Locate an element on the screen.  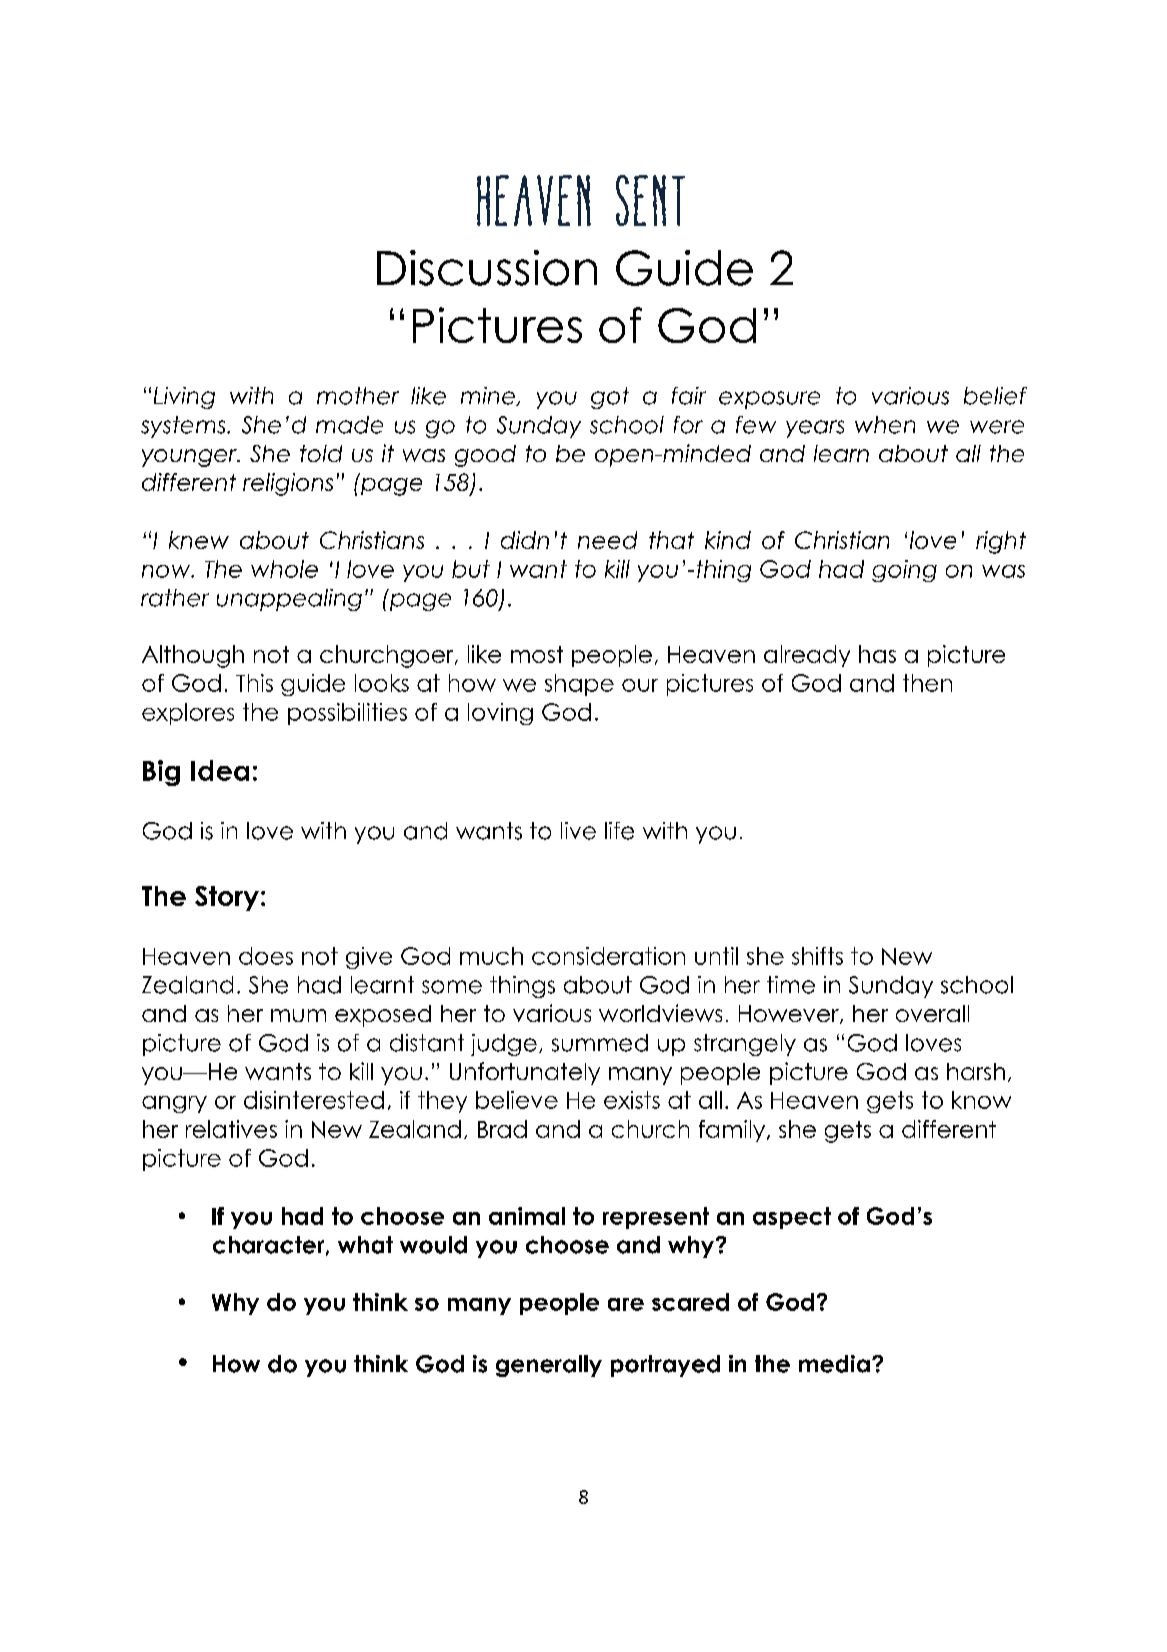
generally is located at coordinates (549, 1366).
